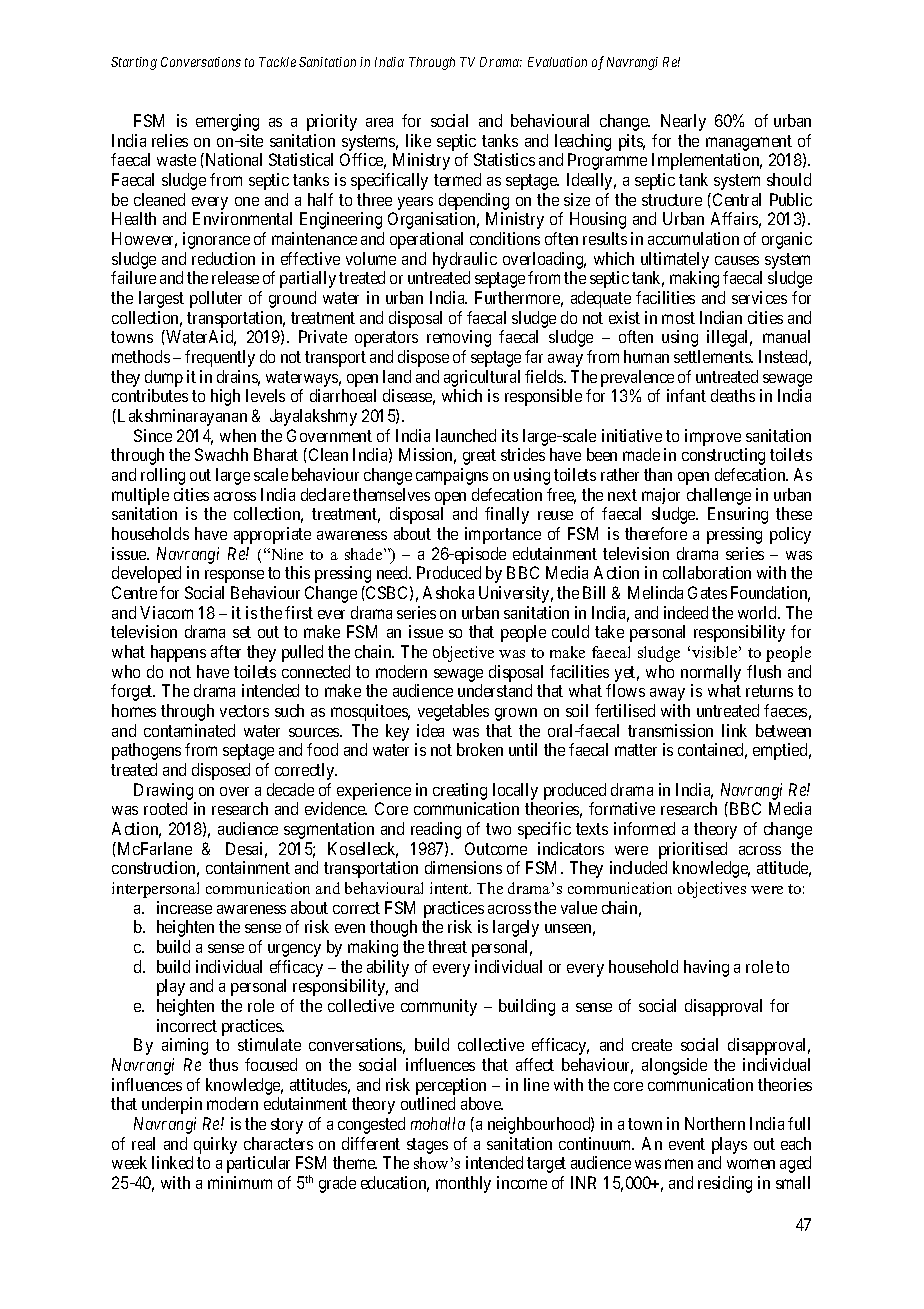  I want to click on Nearly, so click(683, 122).
